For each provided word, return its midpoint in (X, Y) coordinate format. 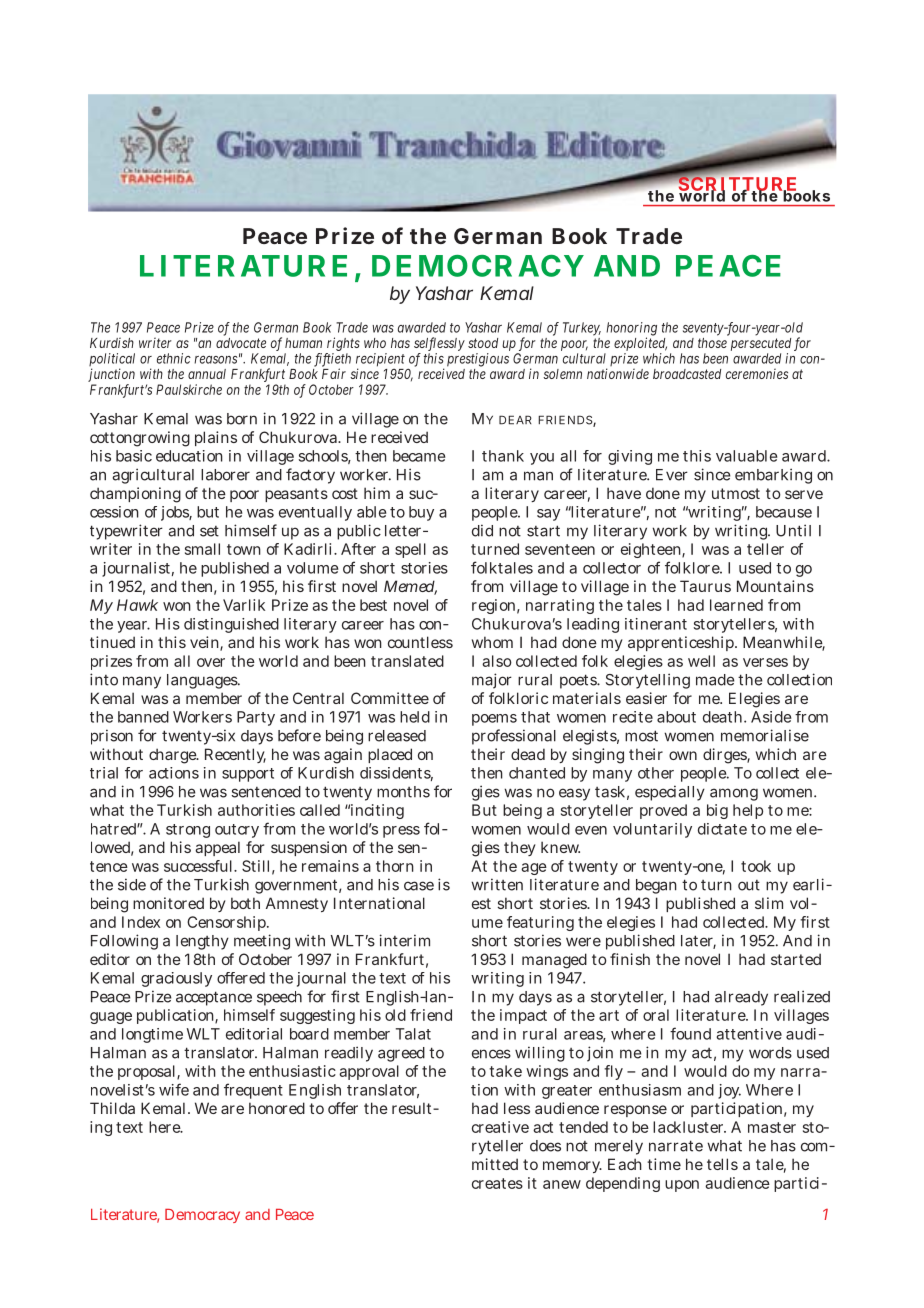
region (493, 606)
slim (769, 903)
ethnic (174, 358)
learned (736, 605)
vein (204, 642)
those (712, 343)
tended (583, 1127)
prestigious (478, 360)
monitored (168, 903)
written (497, 884)
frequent (253, 1091)
